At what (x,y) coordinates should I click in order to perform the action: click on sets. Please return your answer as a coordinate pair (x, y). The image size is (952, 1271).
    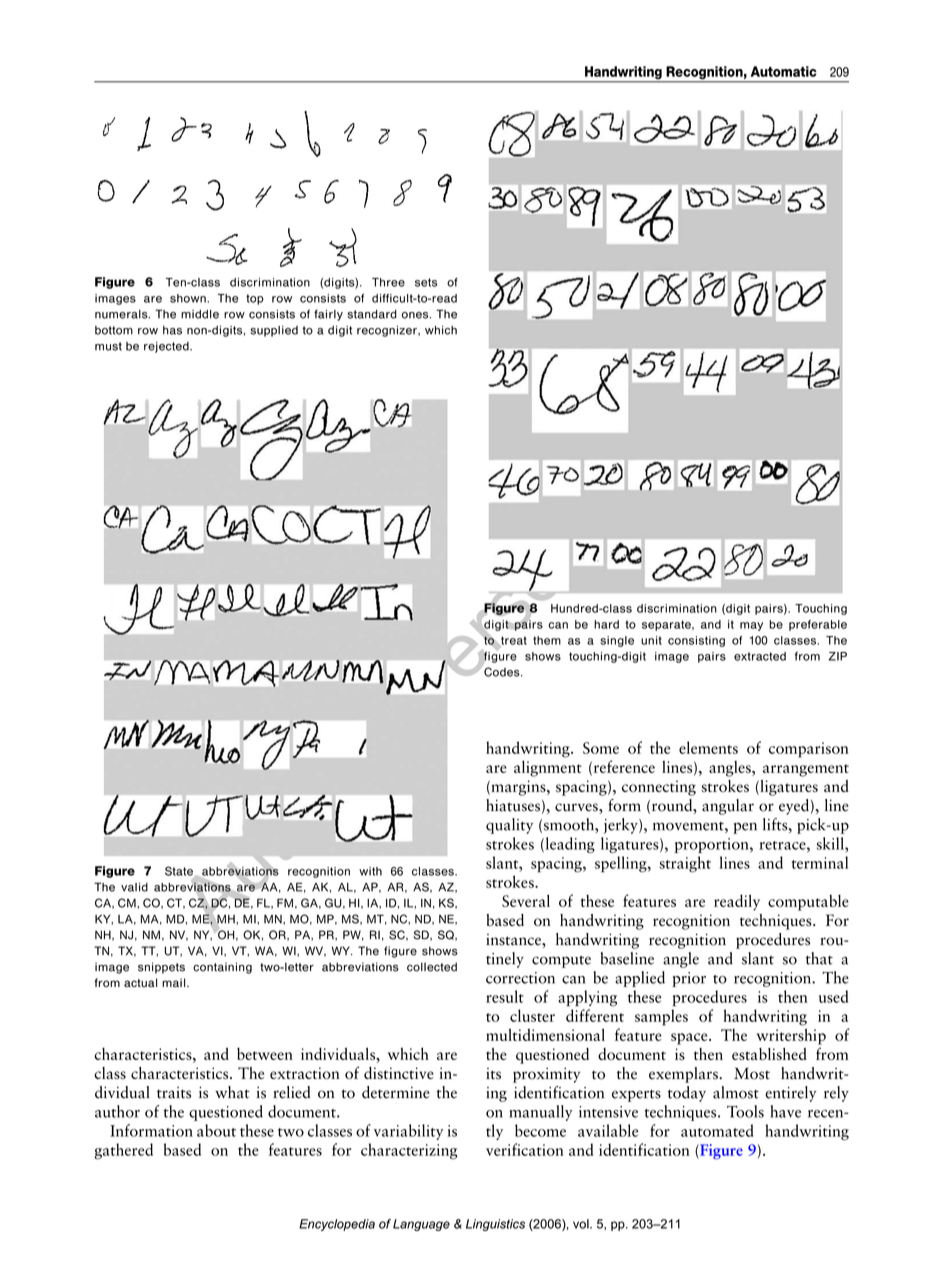
    Looking at the image, I should click on (426, 282).
